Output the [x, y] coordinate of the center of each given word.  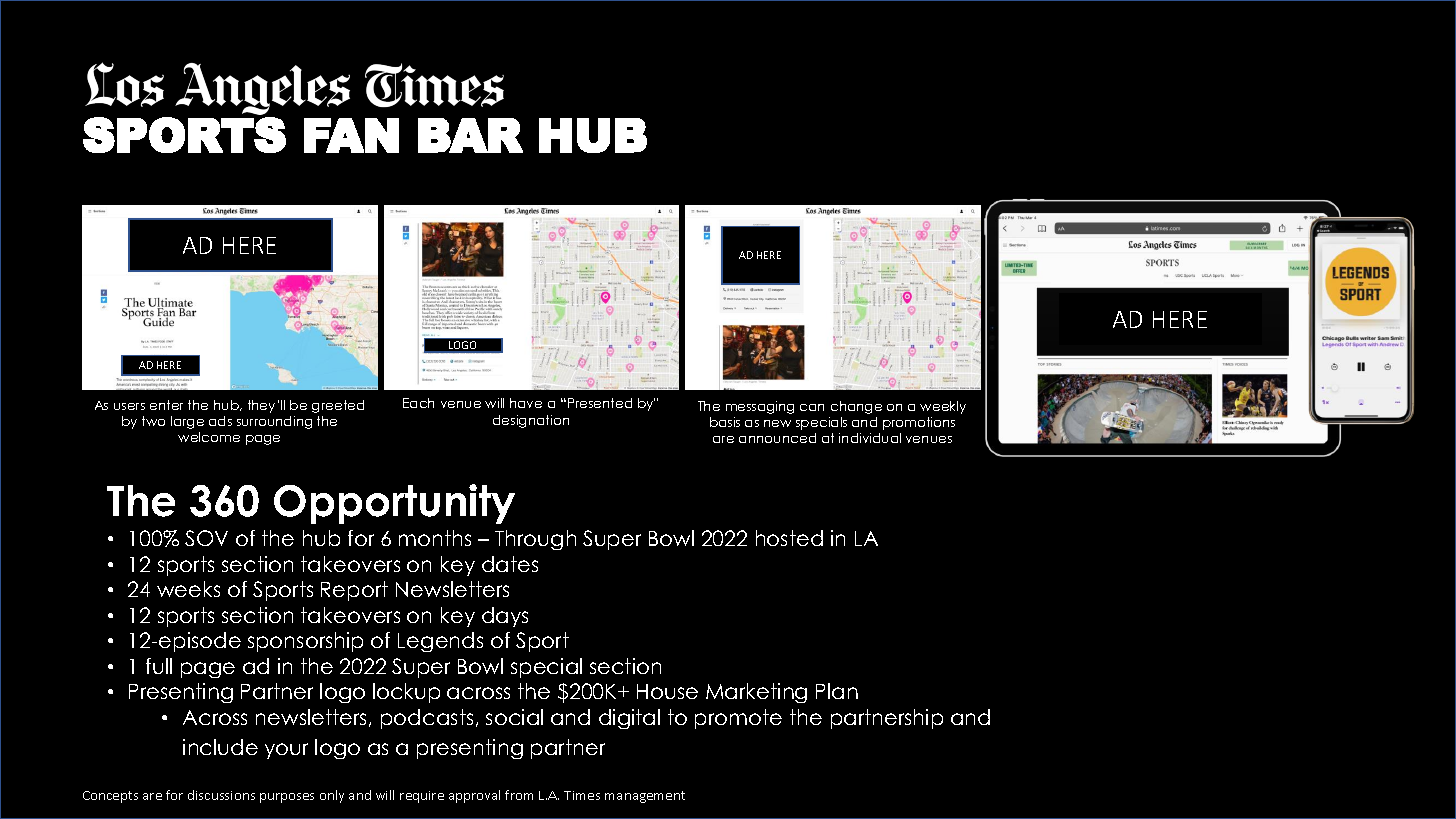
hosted [789, 538]
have [526, 403]
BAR [470, 135]
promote [738, 719]
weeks [188, 589]
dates [510, 564]
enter [166, 405]
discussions [221, 795]
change [856, 407]
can [812, 407]
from [519, 795]
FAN [351, 135]
